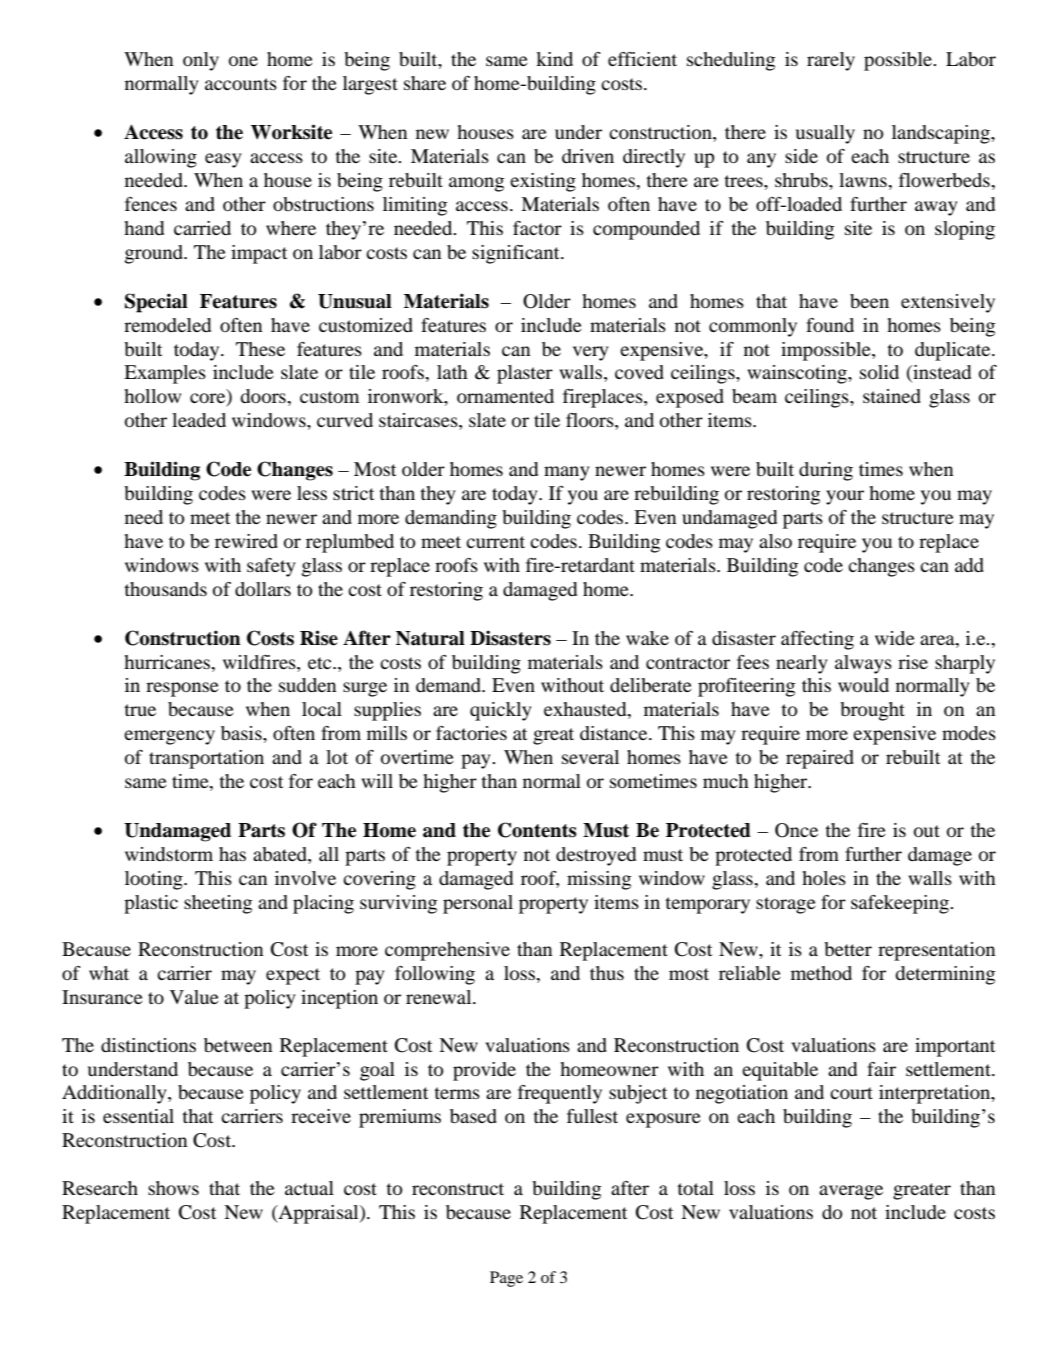  Describe the element at coordinates (831, 61) in the document. I see `rarely` at that location.
